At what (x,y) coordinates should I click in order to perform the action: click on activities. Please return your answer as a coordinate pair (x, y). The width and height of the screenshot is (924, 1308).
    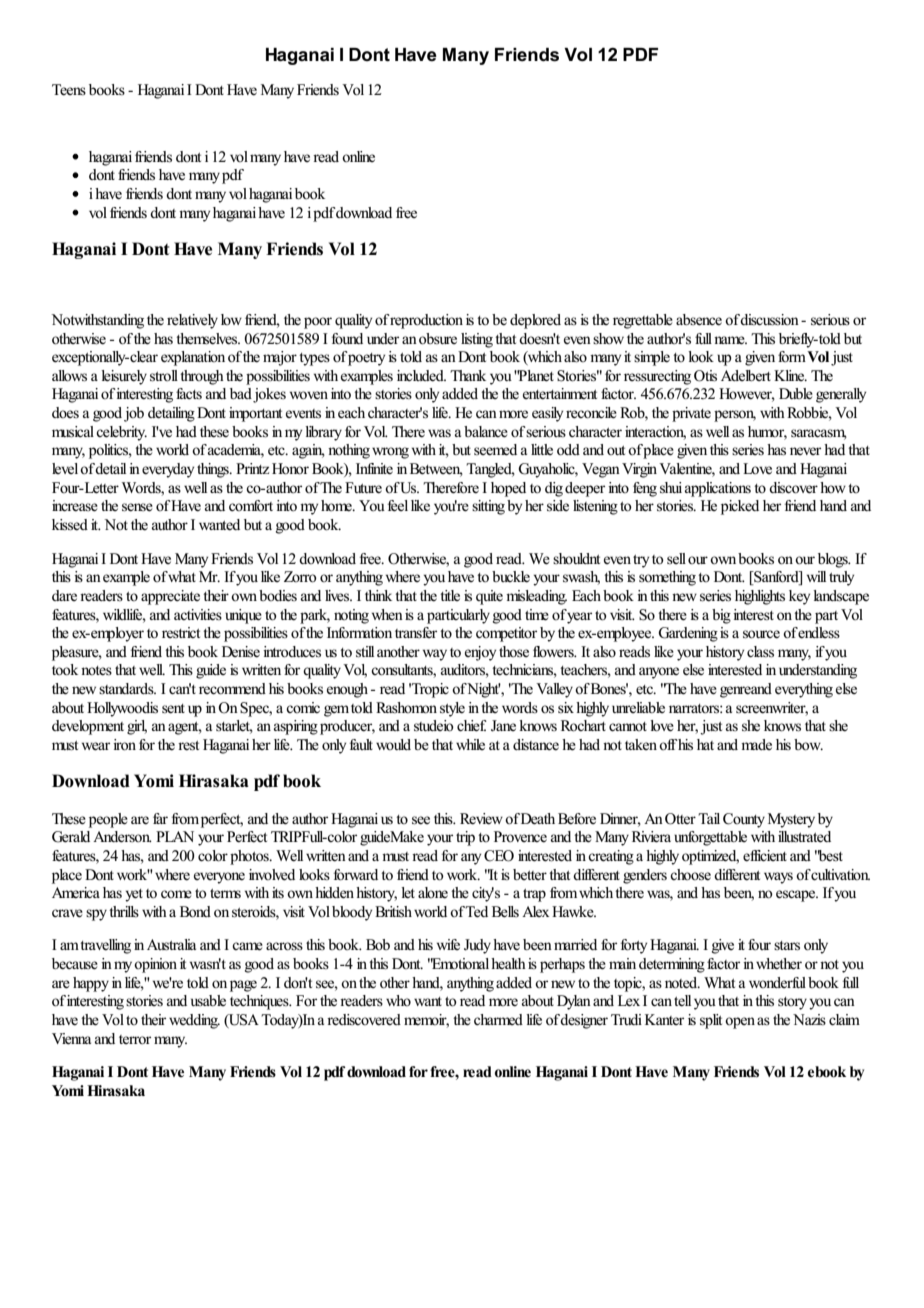
    Looking at the image, I should click on (198, 615).
